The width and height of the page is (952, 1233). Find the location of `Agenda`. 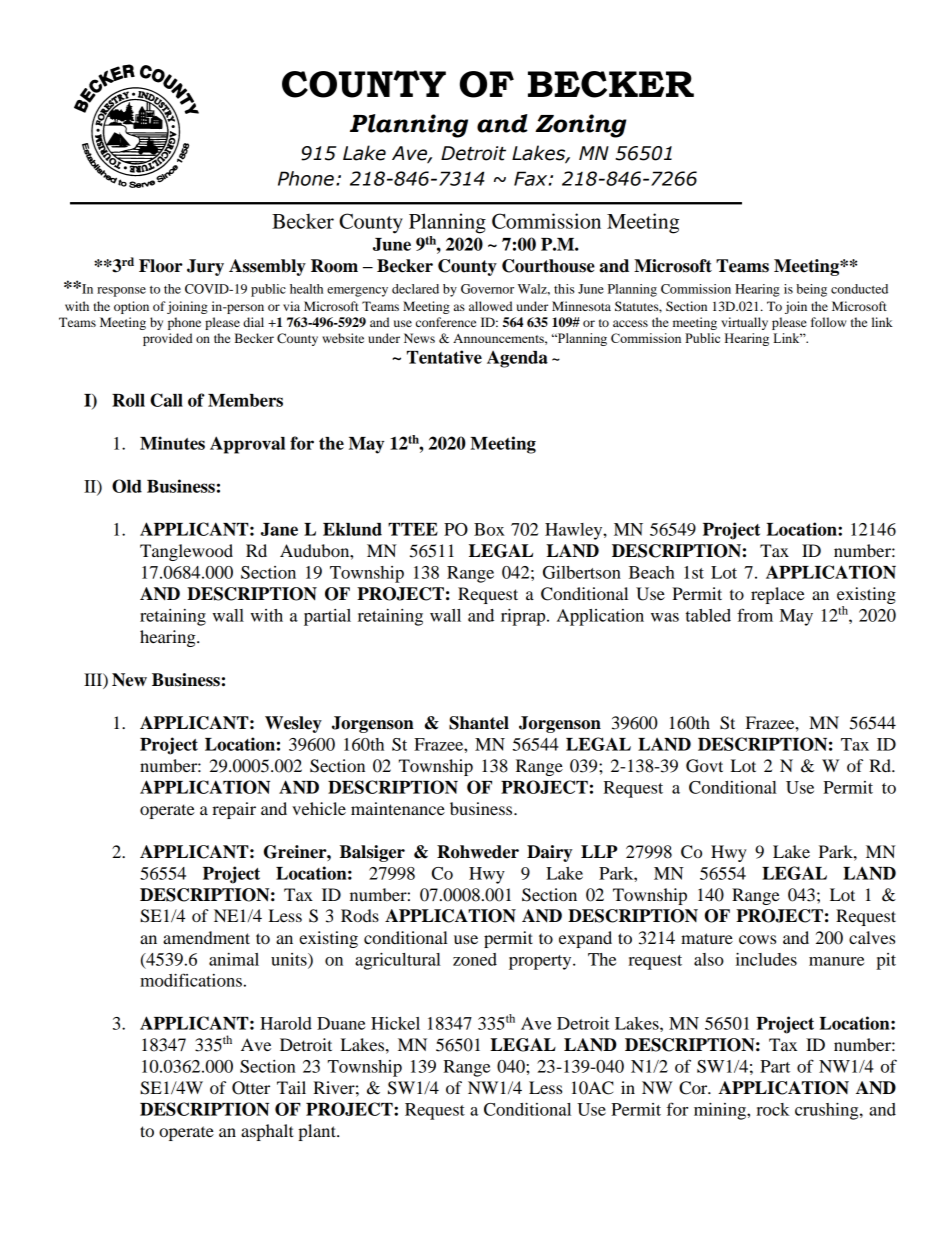

Agenda is located at coordinates (517, 359).
